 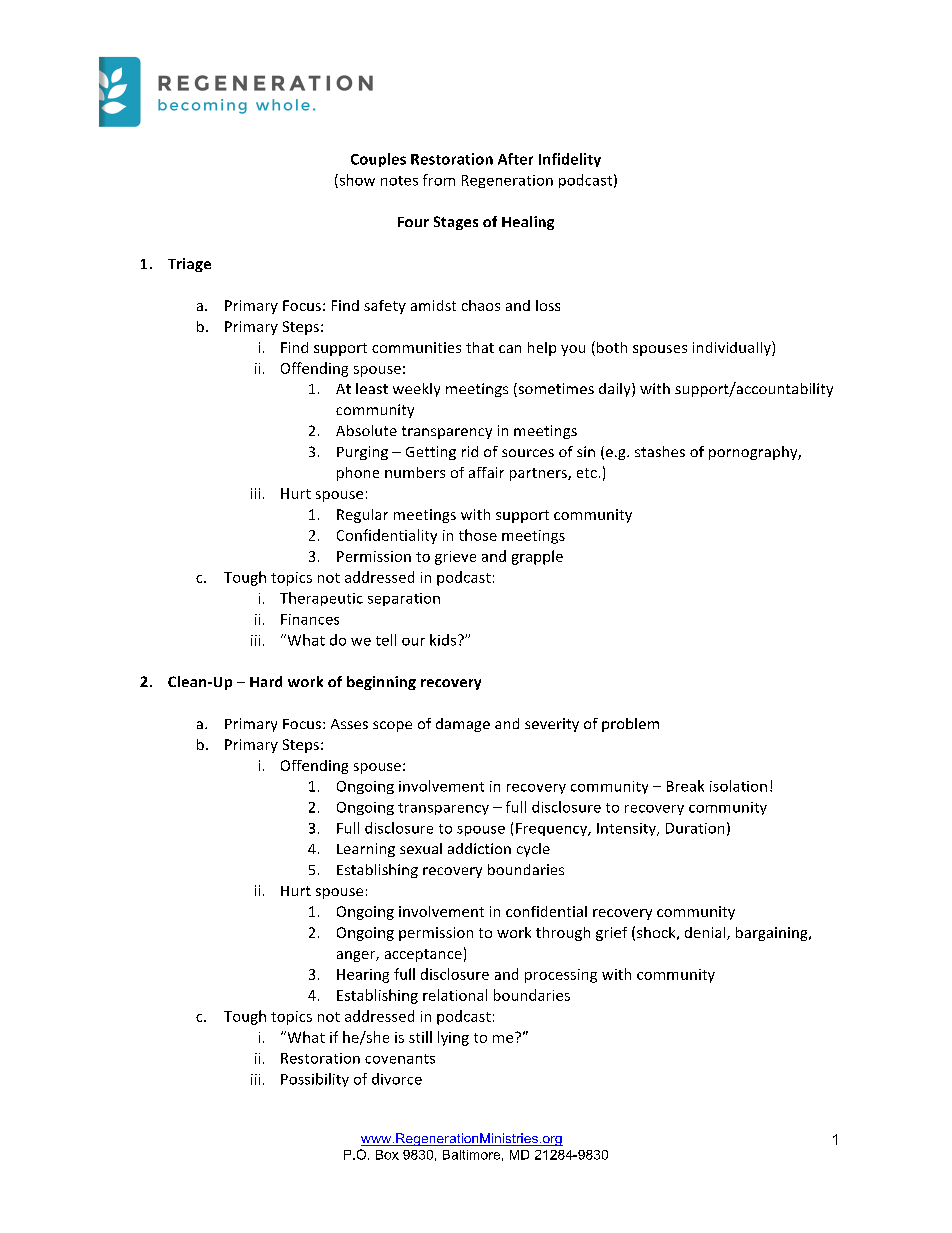 I want to click on show, so click(x=356, y=181).
